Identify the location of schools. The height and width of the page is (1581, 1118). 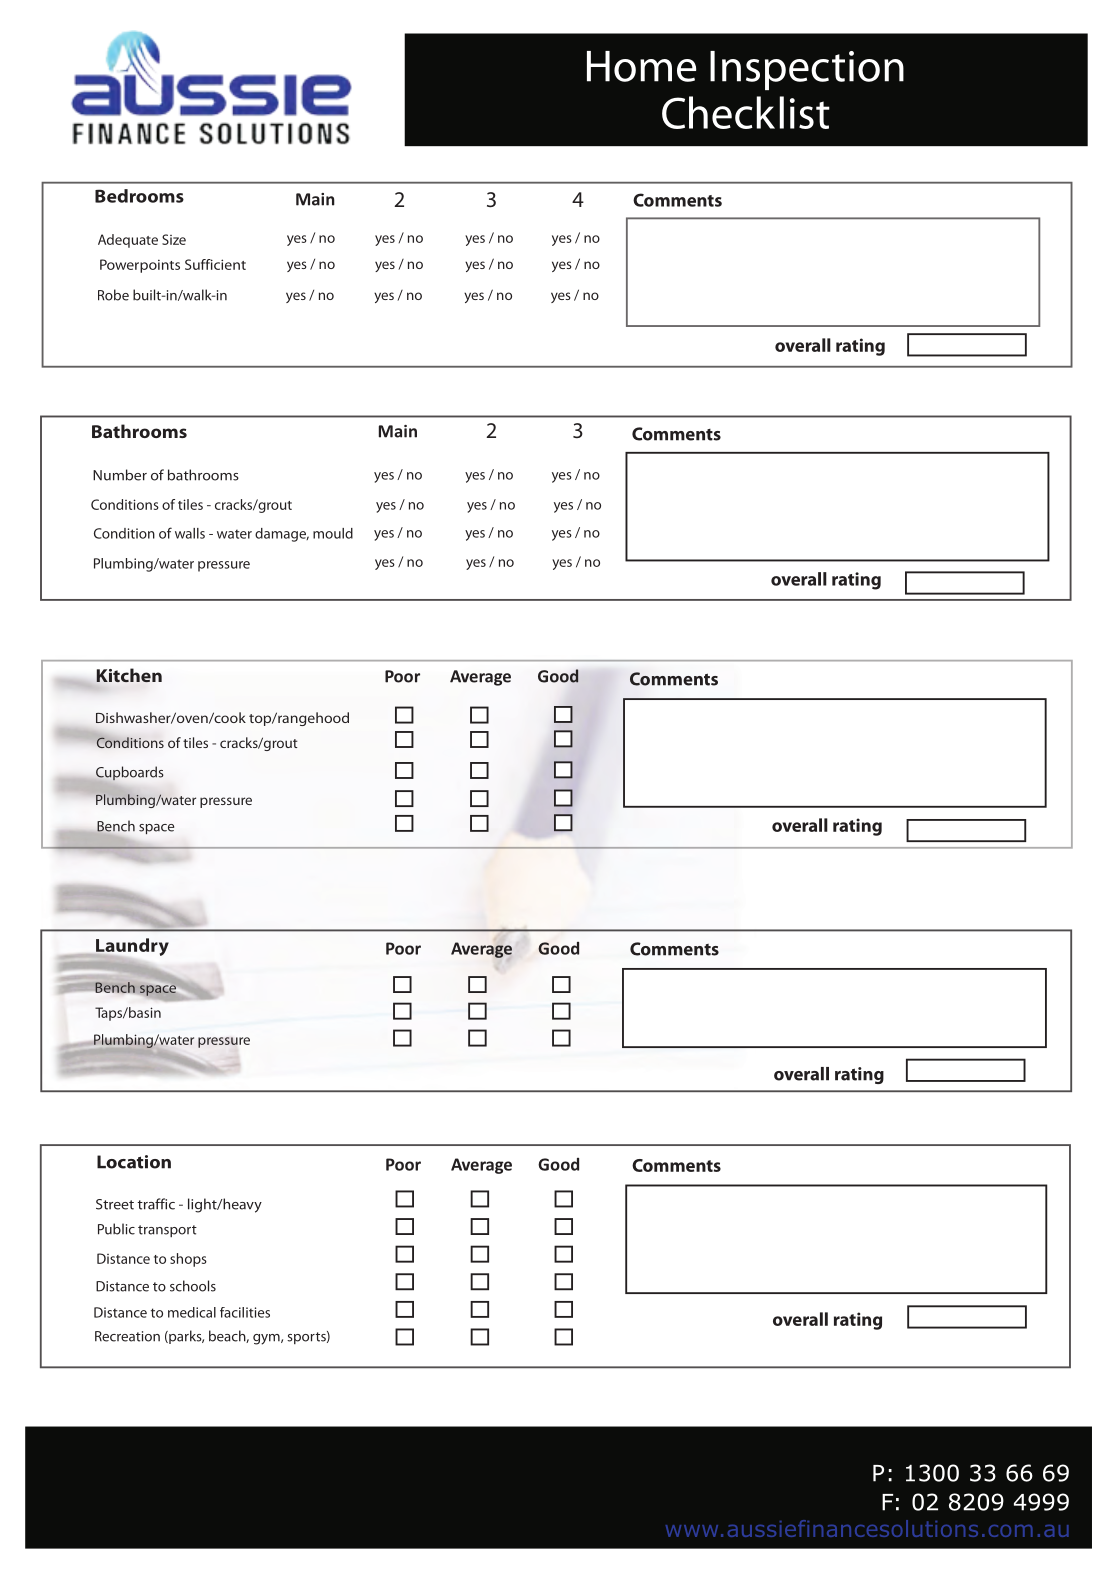
(193, 1286).
